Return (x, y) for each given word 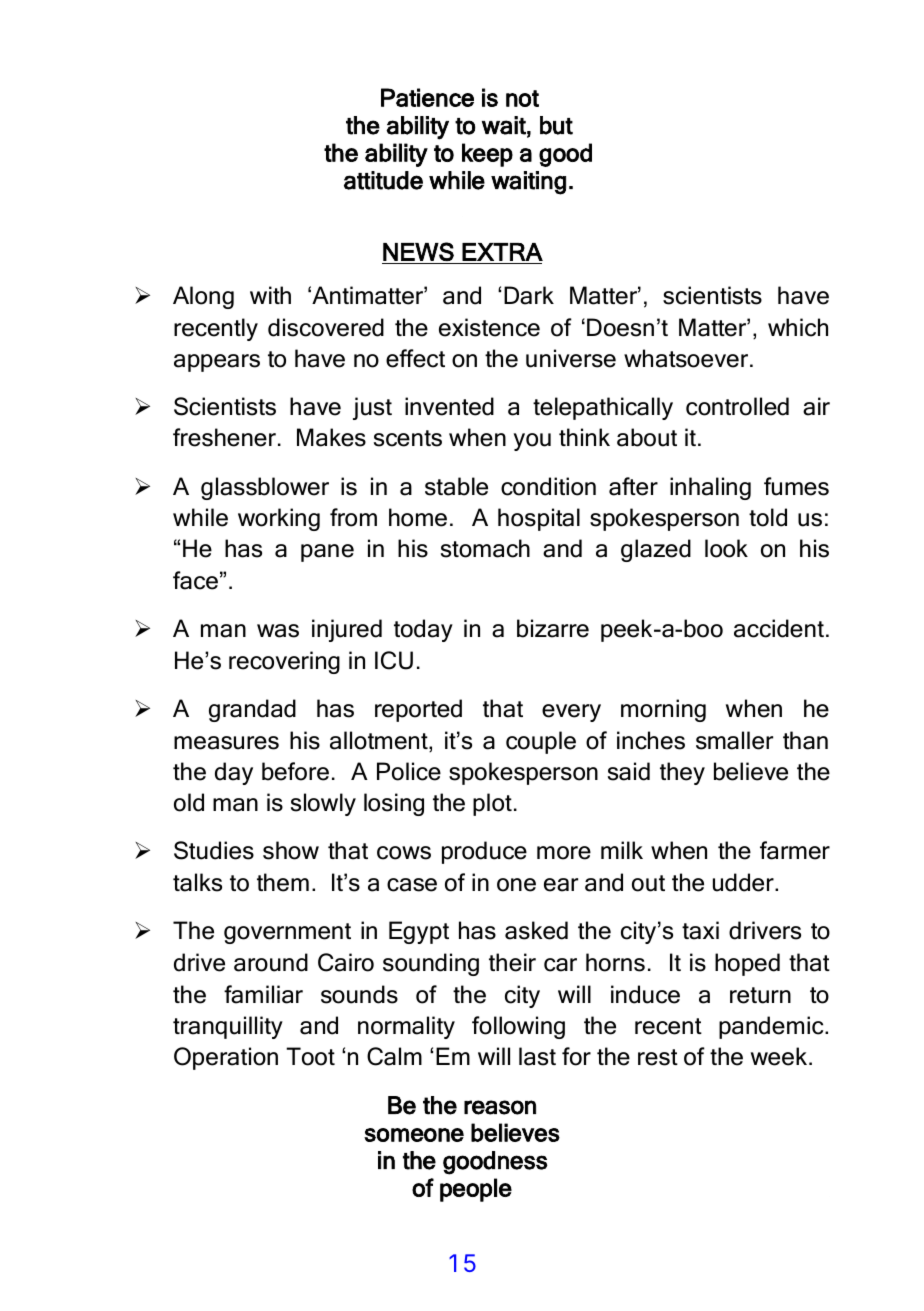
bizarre (553, 628)
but (556, 125)
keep (487, 155)
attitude (383, 180)
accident (779, 628)
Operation (226, 1058)
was (278, 631)
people (476, 1190)
